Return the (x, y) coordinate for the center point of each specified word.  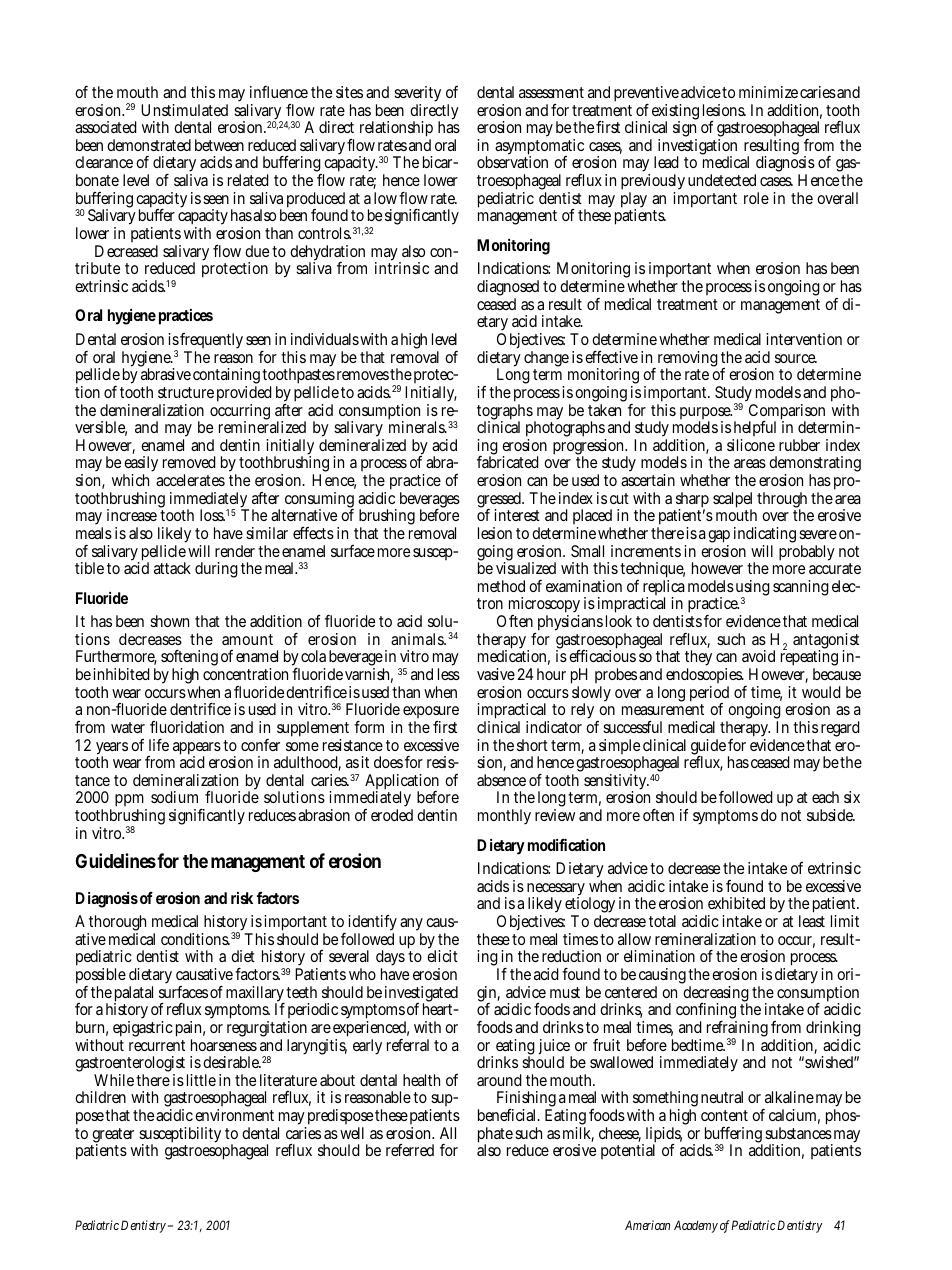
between (219, 145)
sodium (174, 797)
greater (112, 1137)
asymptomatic (539, 148)
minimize (768, 92)
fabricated (508, 462)
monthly (504, 817)
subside (831, 815)
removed (189, 462)
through (782, 501)
